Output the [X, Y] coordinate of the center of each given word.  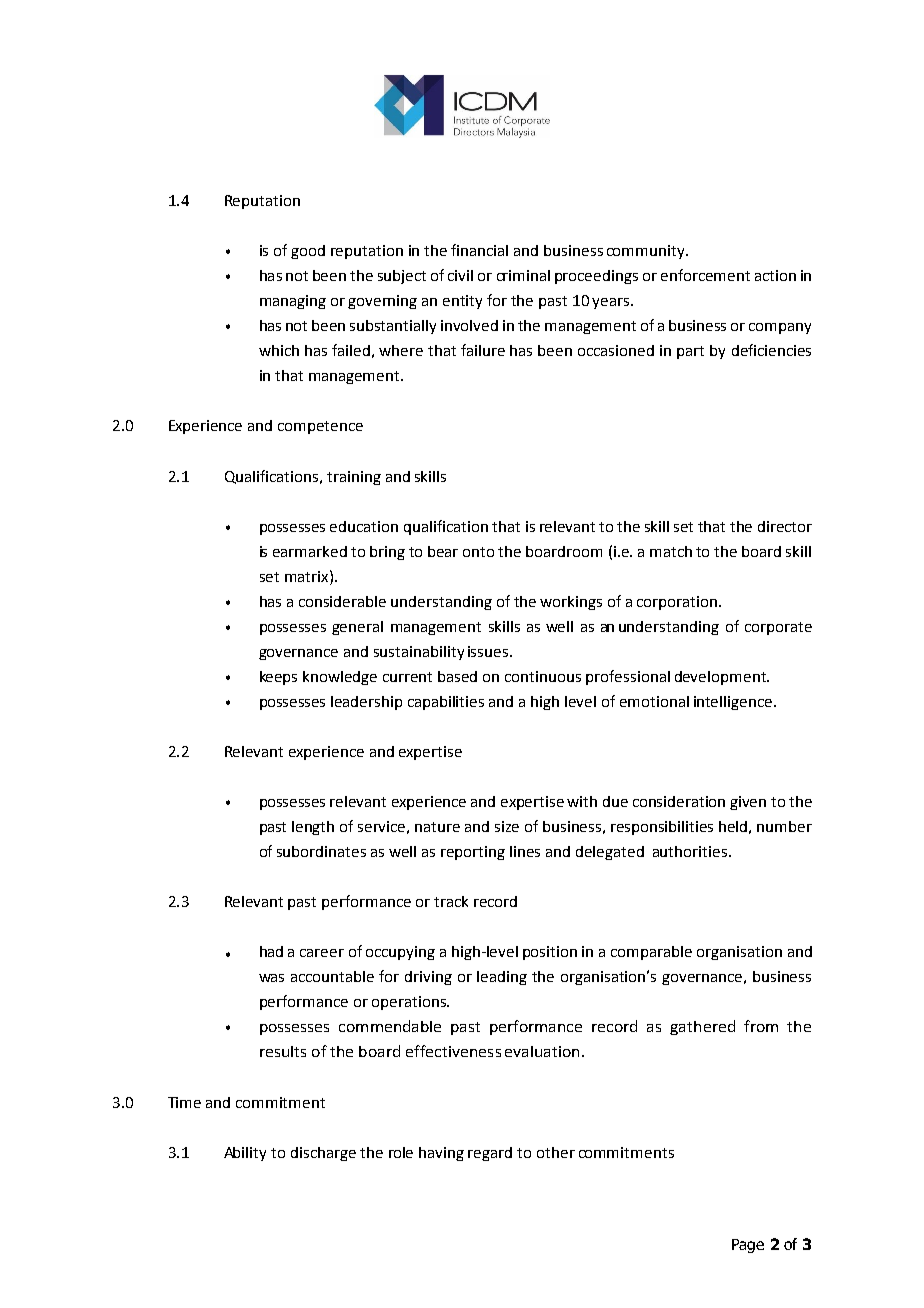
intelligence [734, 703]
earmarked [310, 551]
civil [460, 275]
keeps [278, 678]
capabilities [446, 703]
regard [490, 1154]
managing [293, 302]
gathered [702, 1027]
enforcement [705, 275]
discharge [323, 1154]
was [271, 978]
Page [748, 1246]
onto [478, 552]
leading [502, 978]
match [671, 551]
